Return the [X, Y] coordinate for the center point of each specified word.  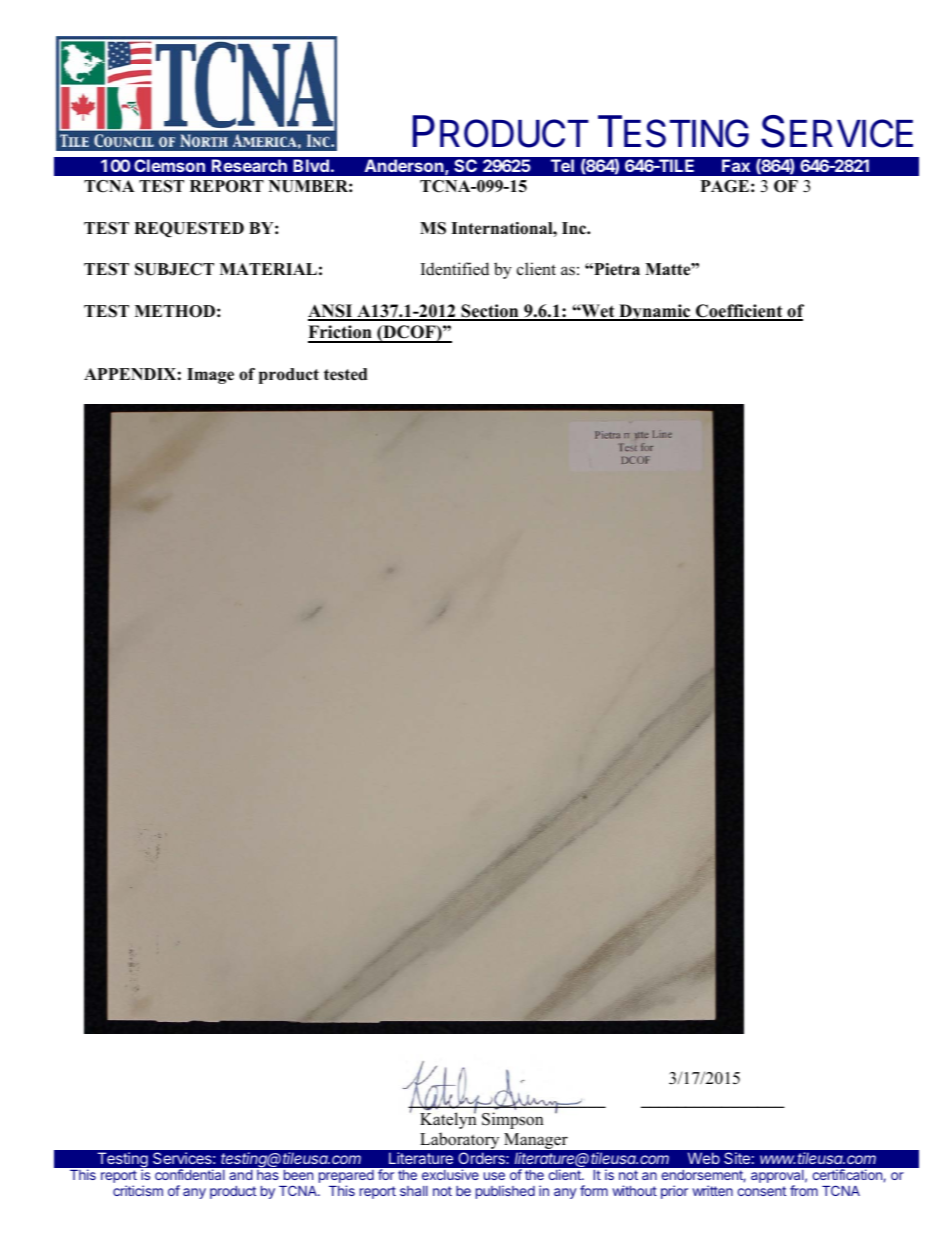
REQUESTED [189, 230]
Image [210, 376]
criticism [138, 1190]
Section [490, 312]
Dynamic [655, 312]
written [712, 1190]
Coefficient [739, 312]
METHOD [175, 311]
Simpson [513, 1120]
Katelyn [448, 1119]
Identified [455, 269]
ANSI [331, 312]
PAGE [725, 186]
